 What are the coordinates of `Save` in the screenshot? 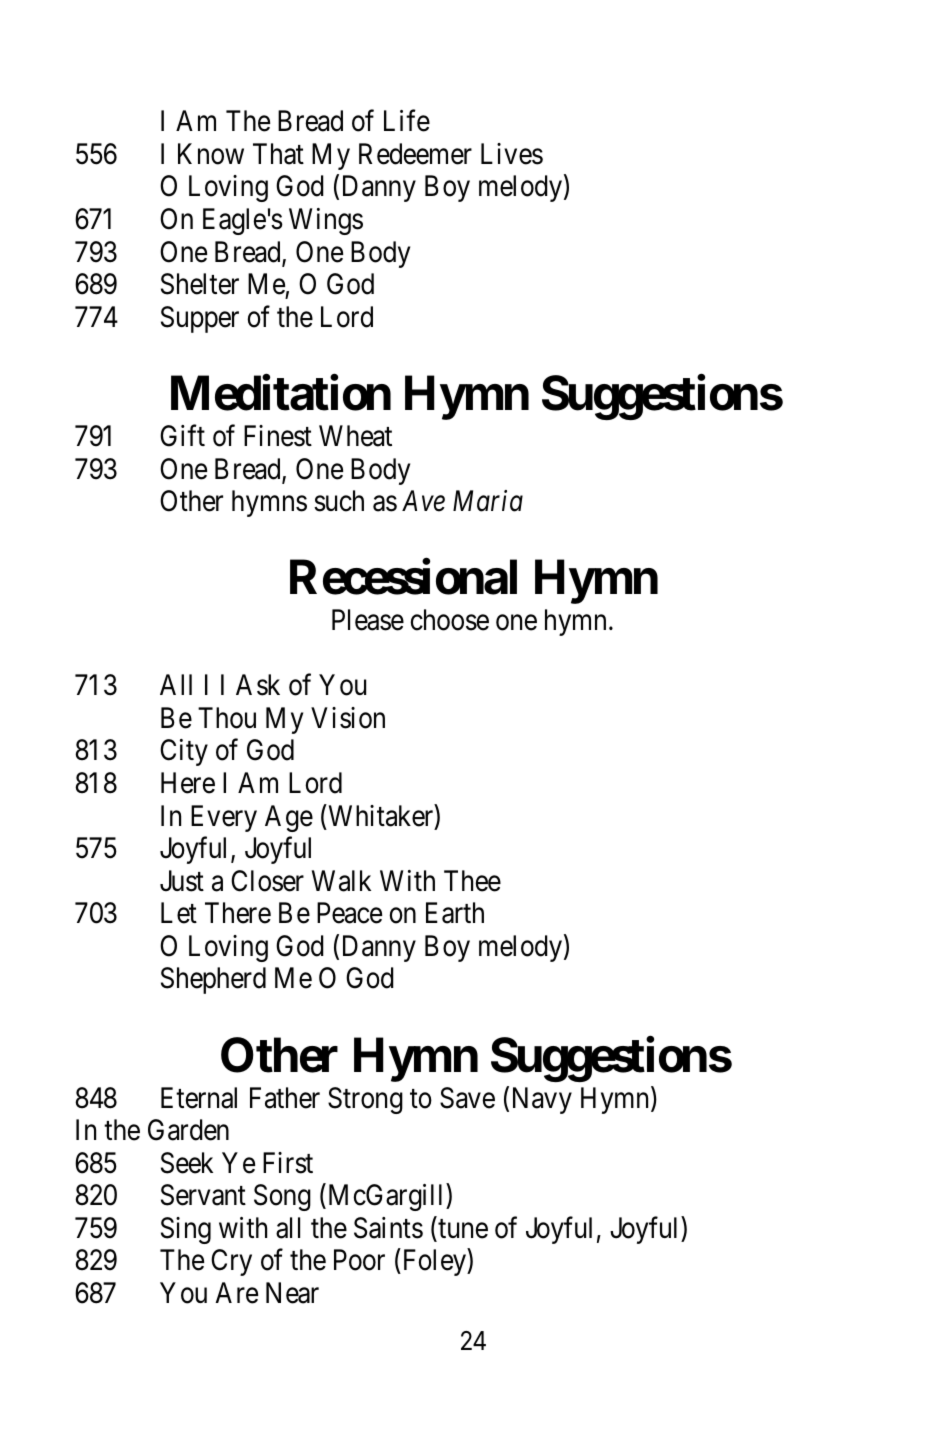 It's located at (467, 1098).
